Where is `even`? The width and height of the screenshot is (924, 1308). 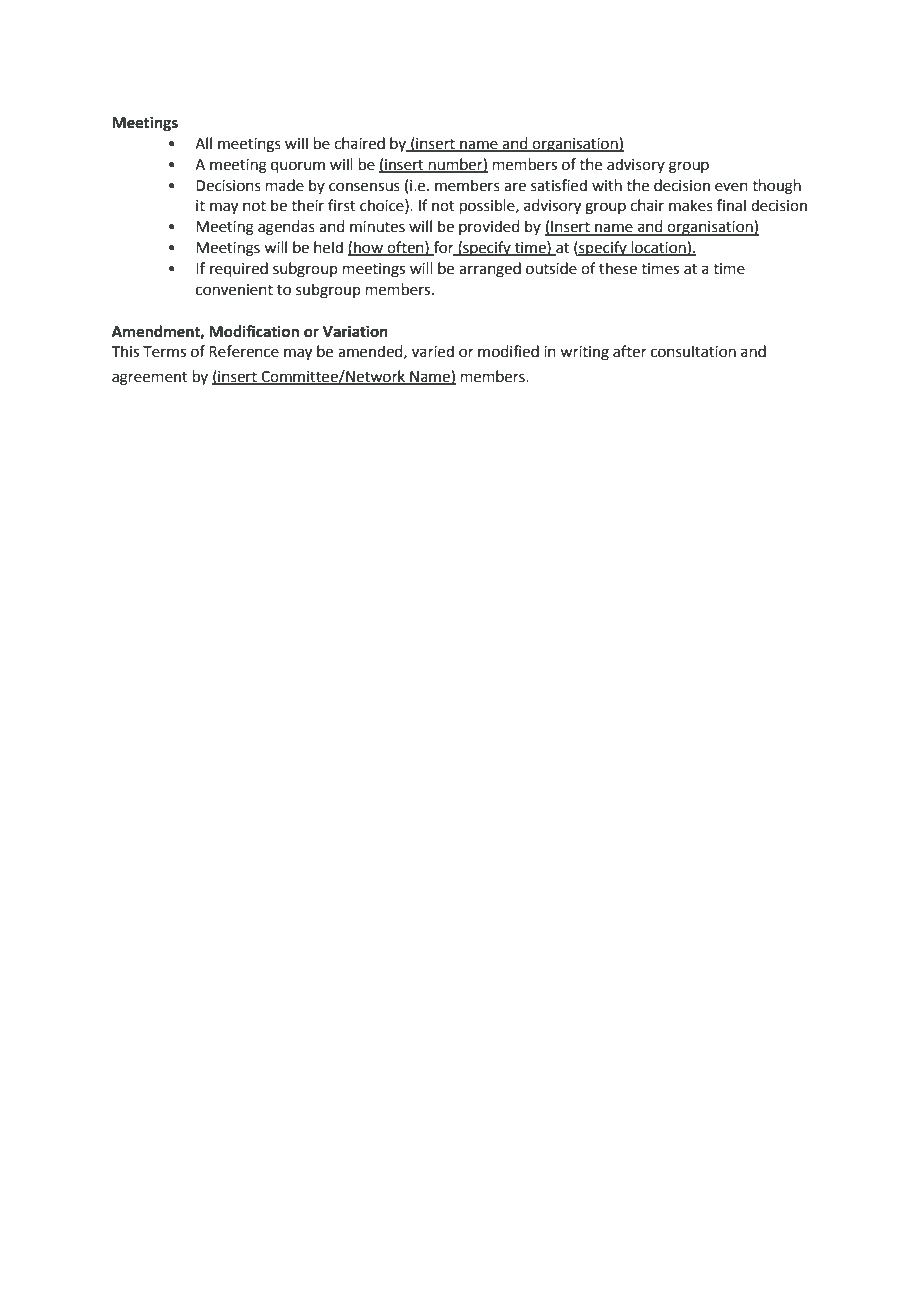
even is located at coordinates (731, 187).
